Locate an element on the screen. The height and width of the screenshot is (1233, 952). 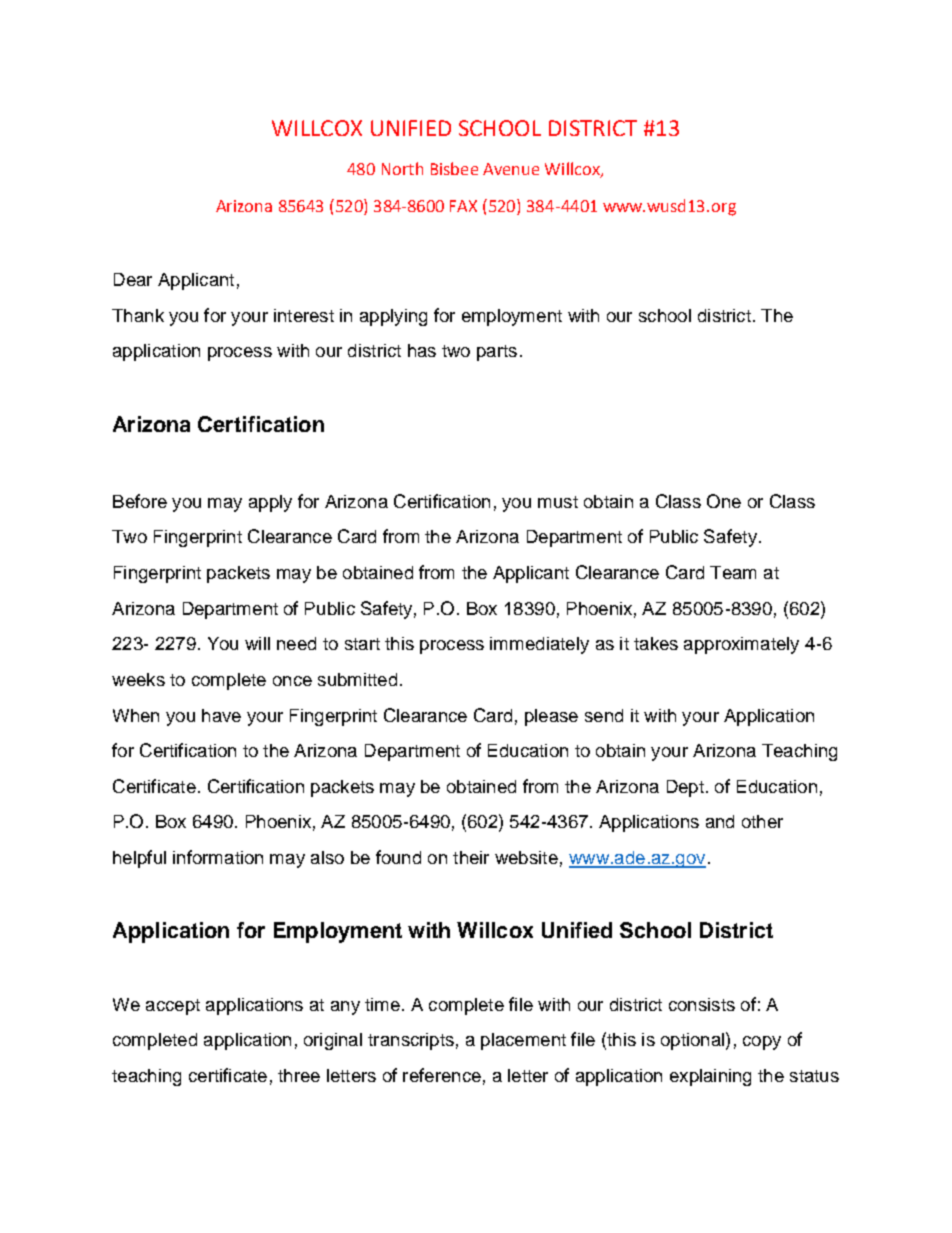
Dear is located at coordinates (133, 279).
